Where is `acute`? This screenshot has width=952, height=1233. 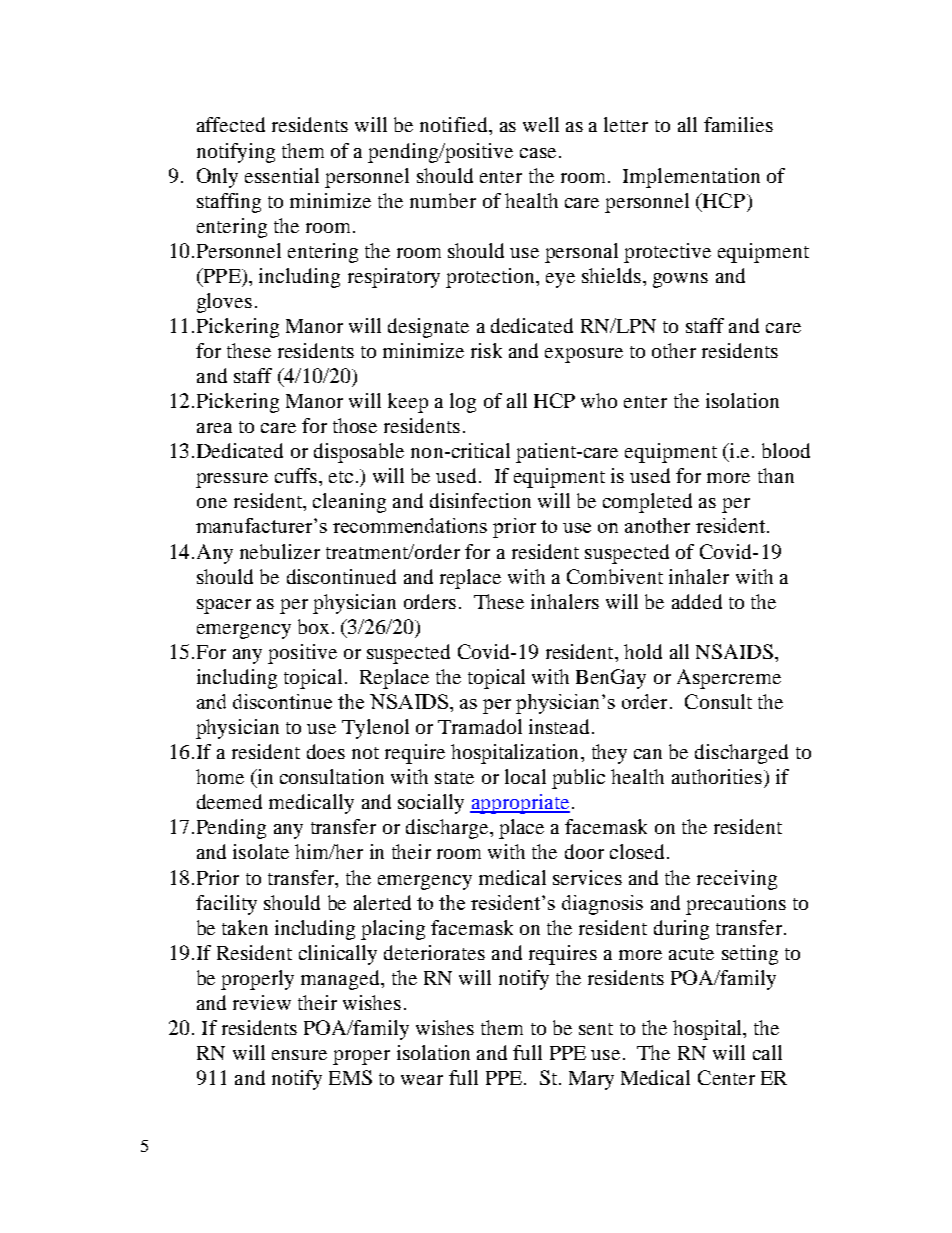
acute is located at coordinates (691, 954).
